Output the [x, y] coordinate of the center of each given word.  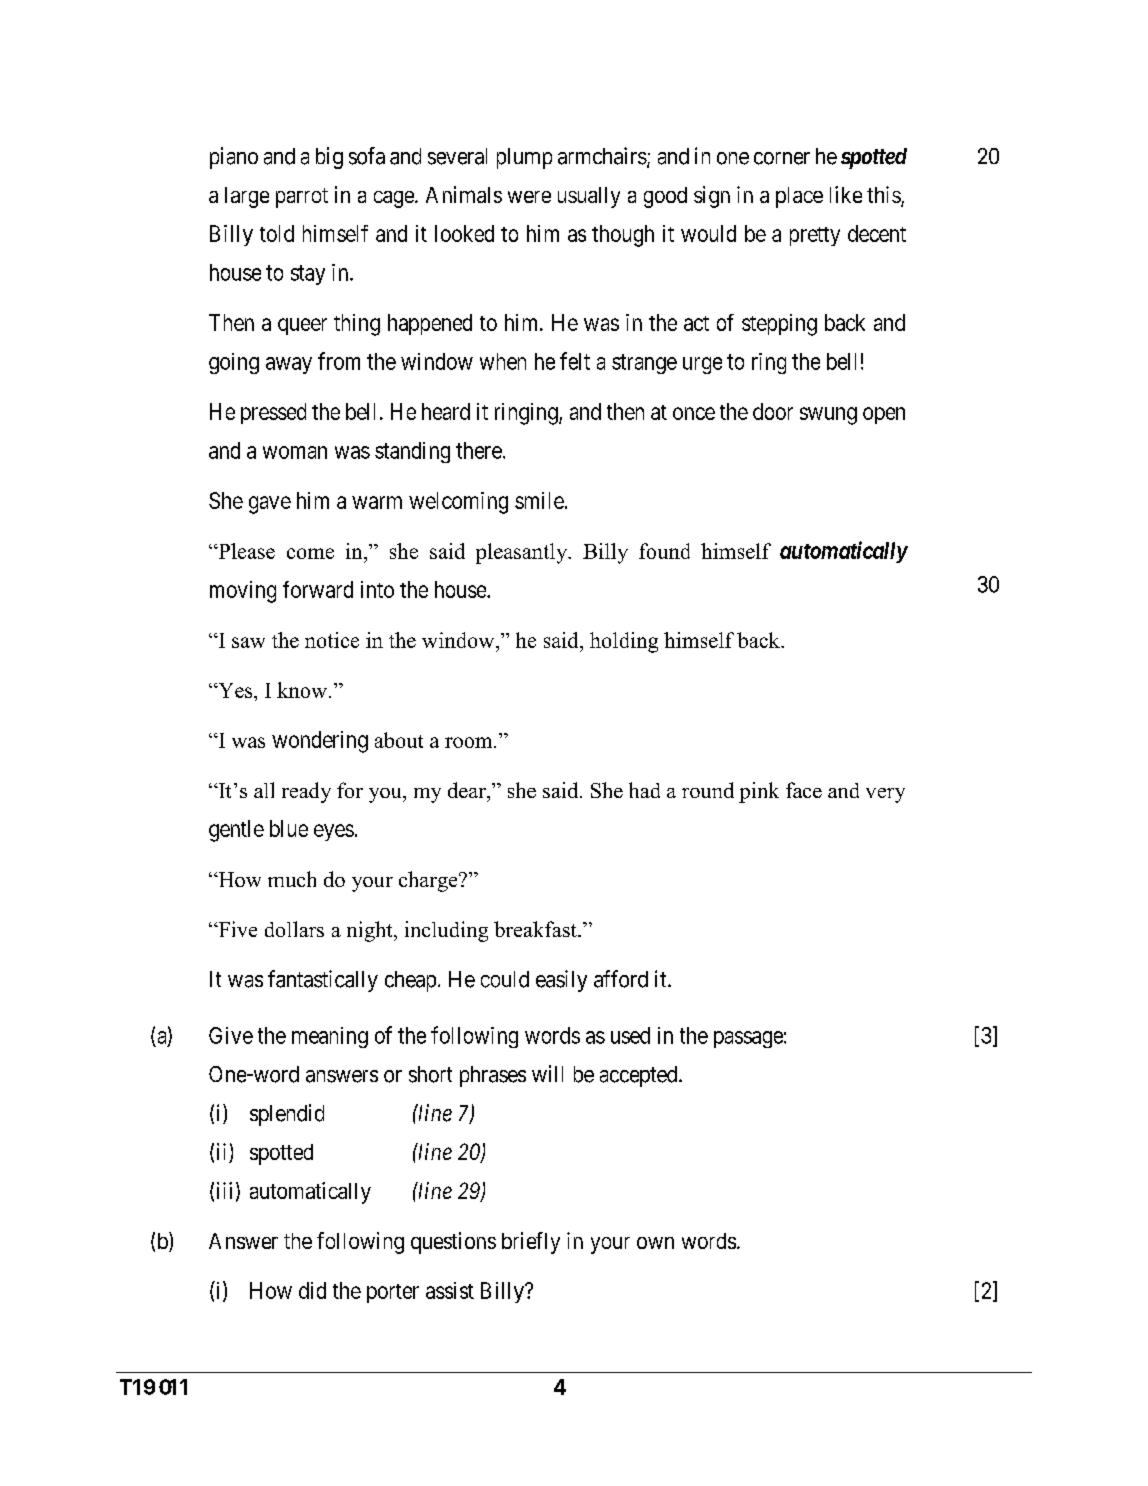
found [664, 551]
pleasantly [523, 553]
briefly [531, 1243]
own [655, 1243]
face [804, 790]
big [329, 158]
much [292, 879]
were [529, 197]
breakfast [536, 929]
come [310, 553]
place [799, 197]
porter [393, 1293]
